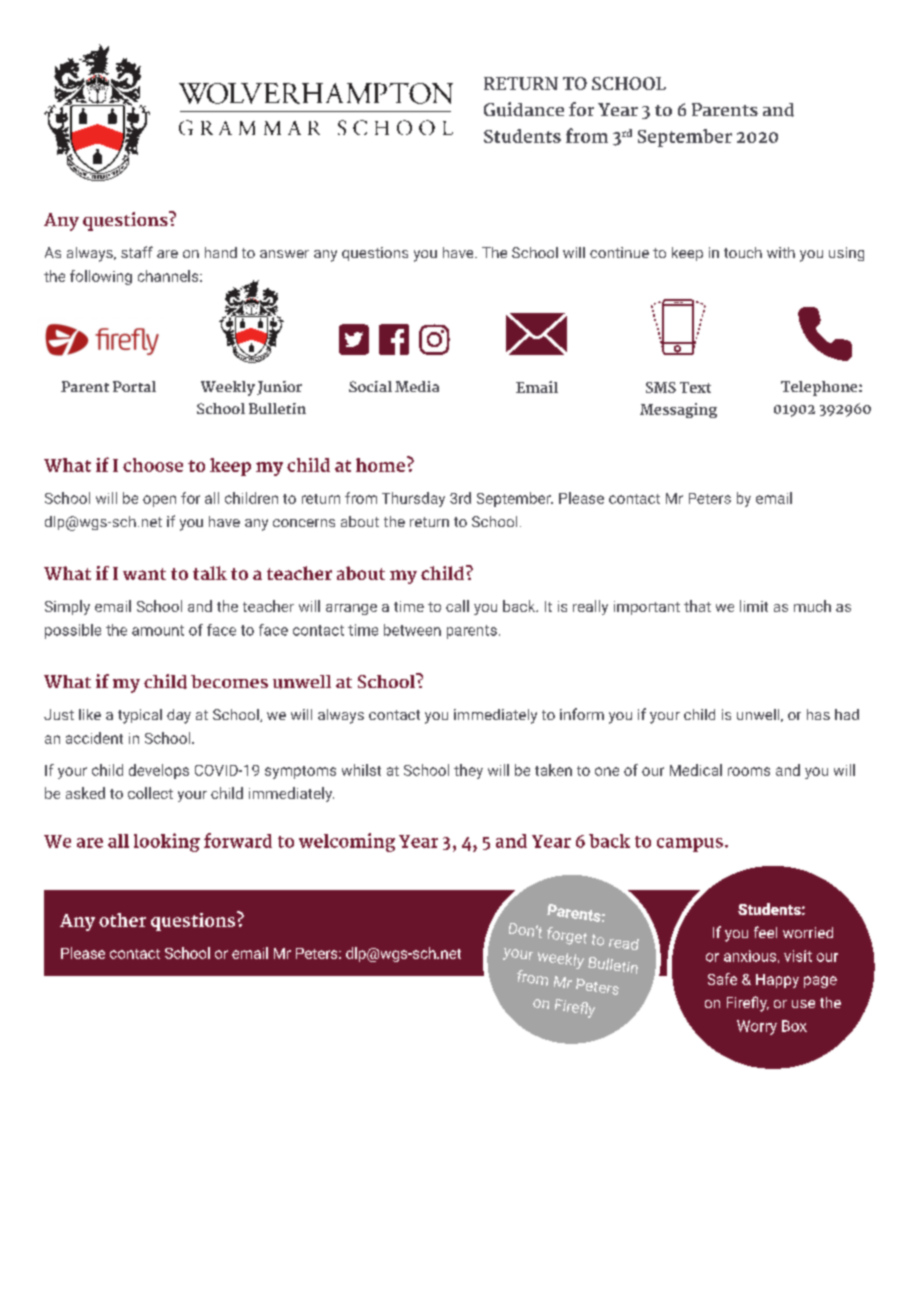 Image resolution: width=924 pixels, height=1308 pixels. What do you see at coordinates (122, 920) in the screenshot?
I see `other` at bounding box center [122, 920].
